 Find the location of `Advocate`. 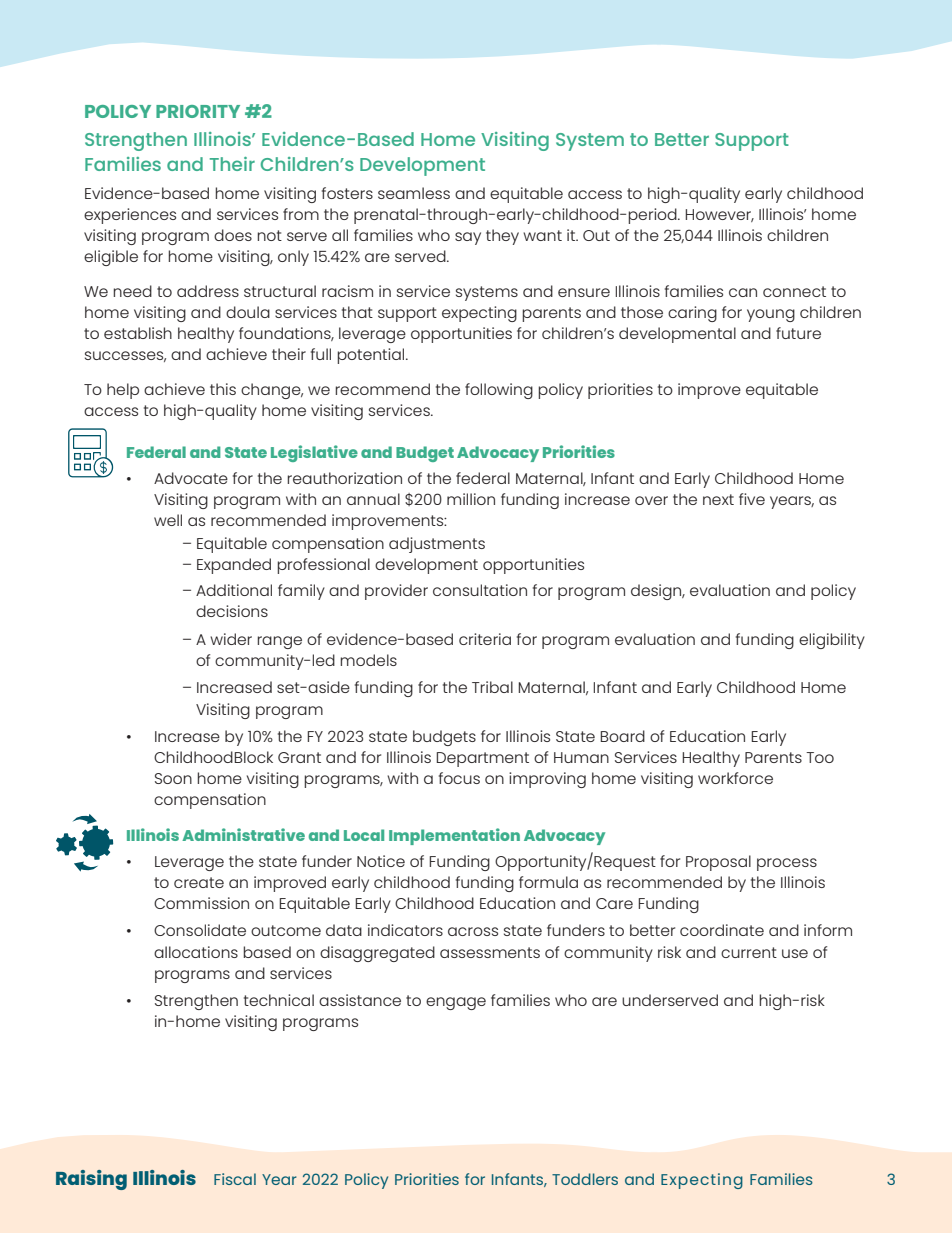

Advocate is located at coordinates (191, 478).
